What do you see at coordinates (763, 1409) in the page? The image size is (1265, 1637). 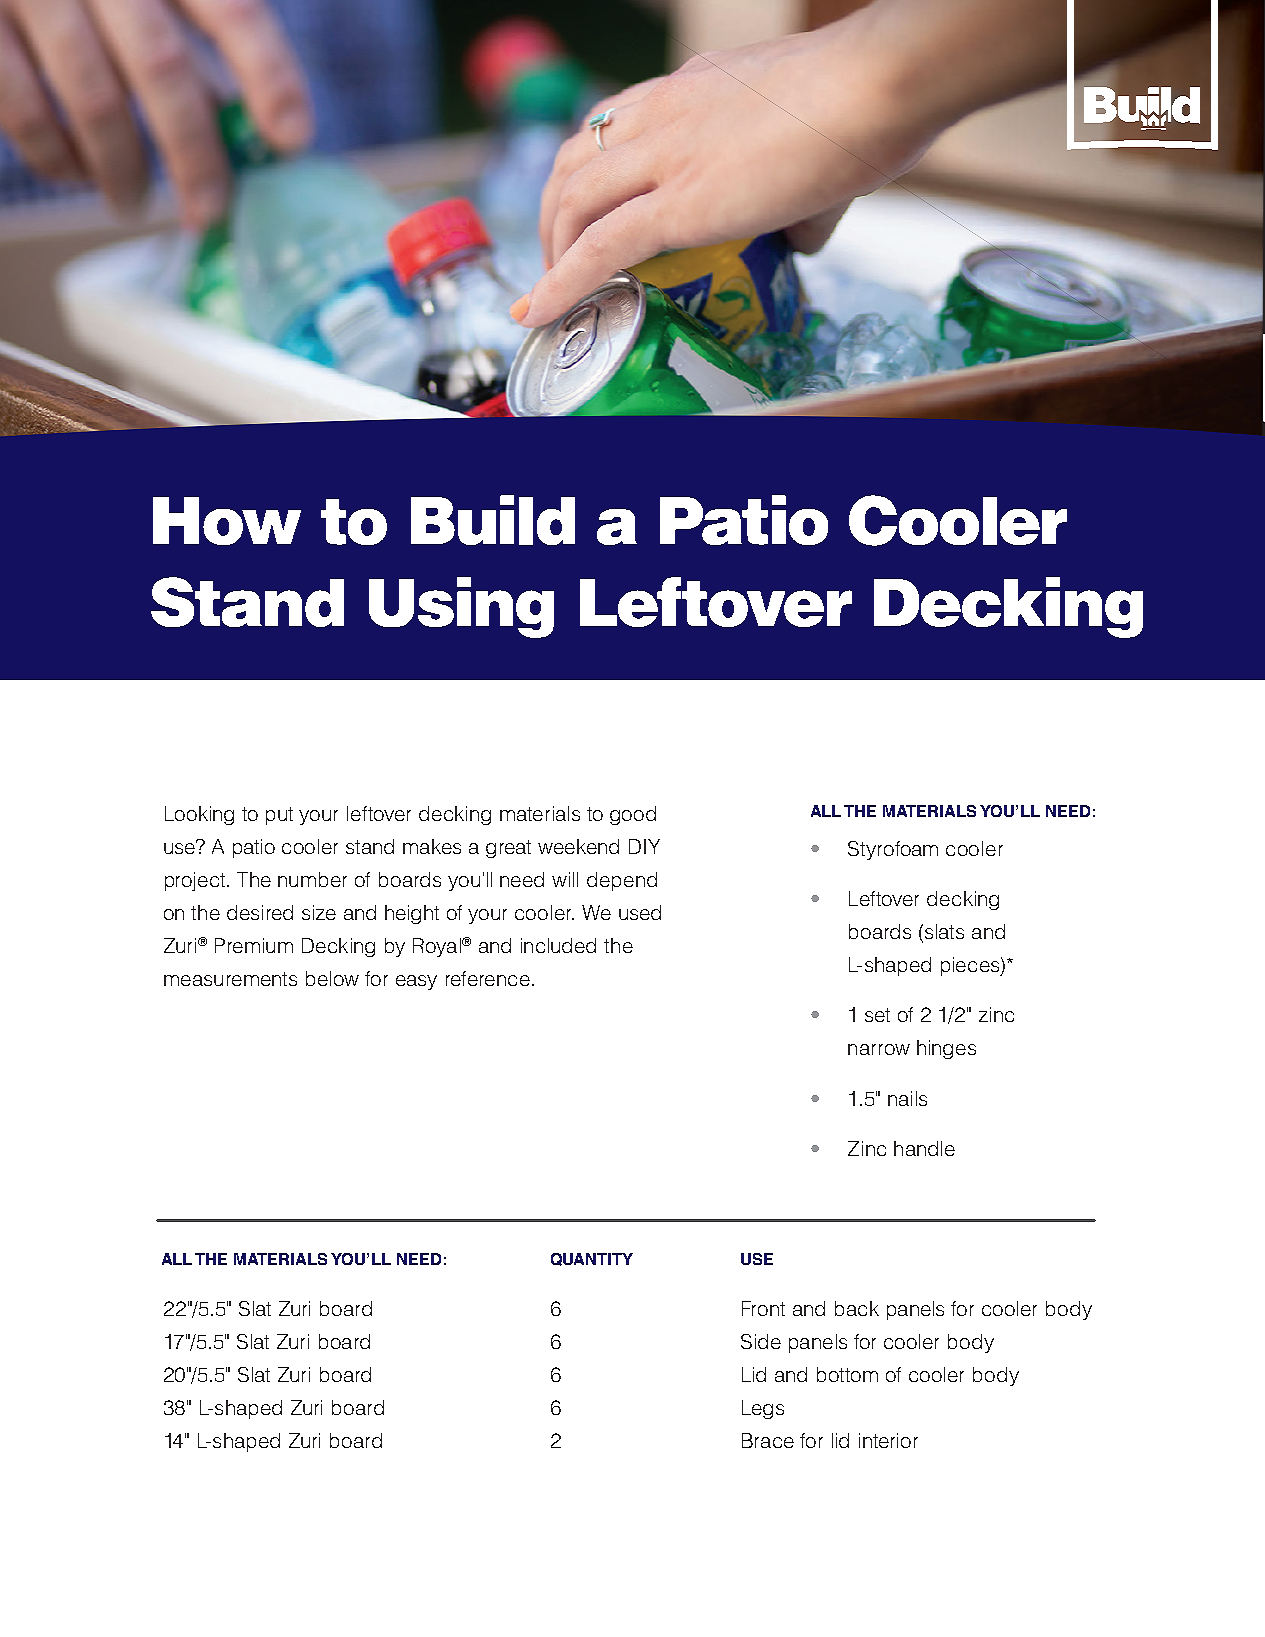 I see `Legs` at bounding box center [763, 1409].
